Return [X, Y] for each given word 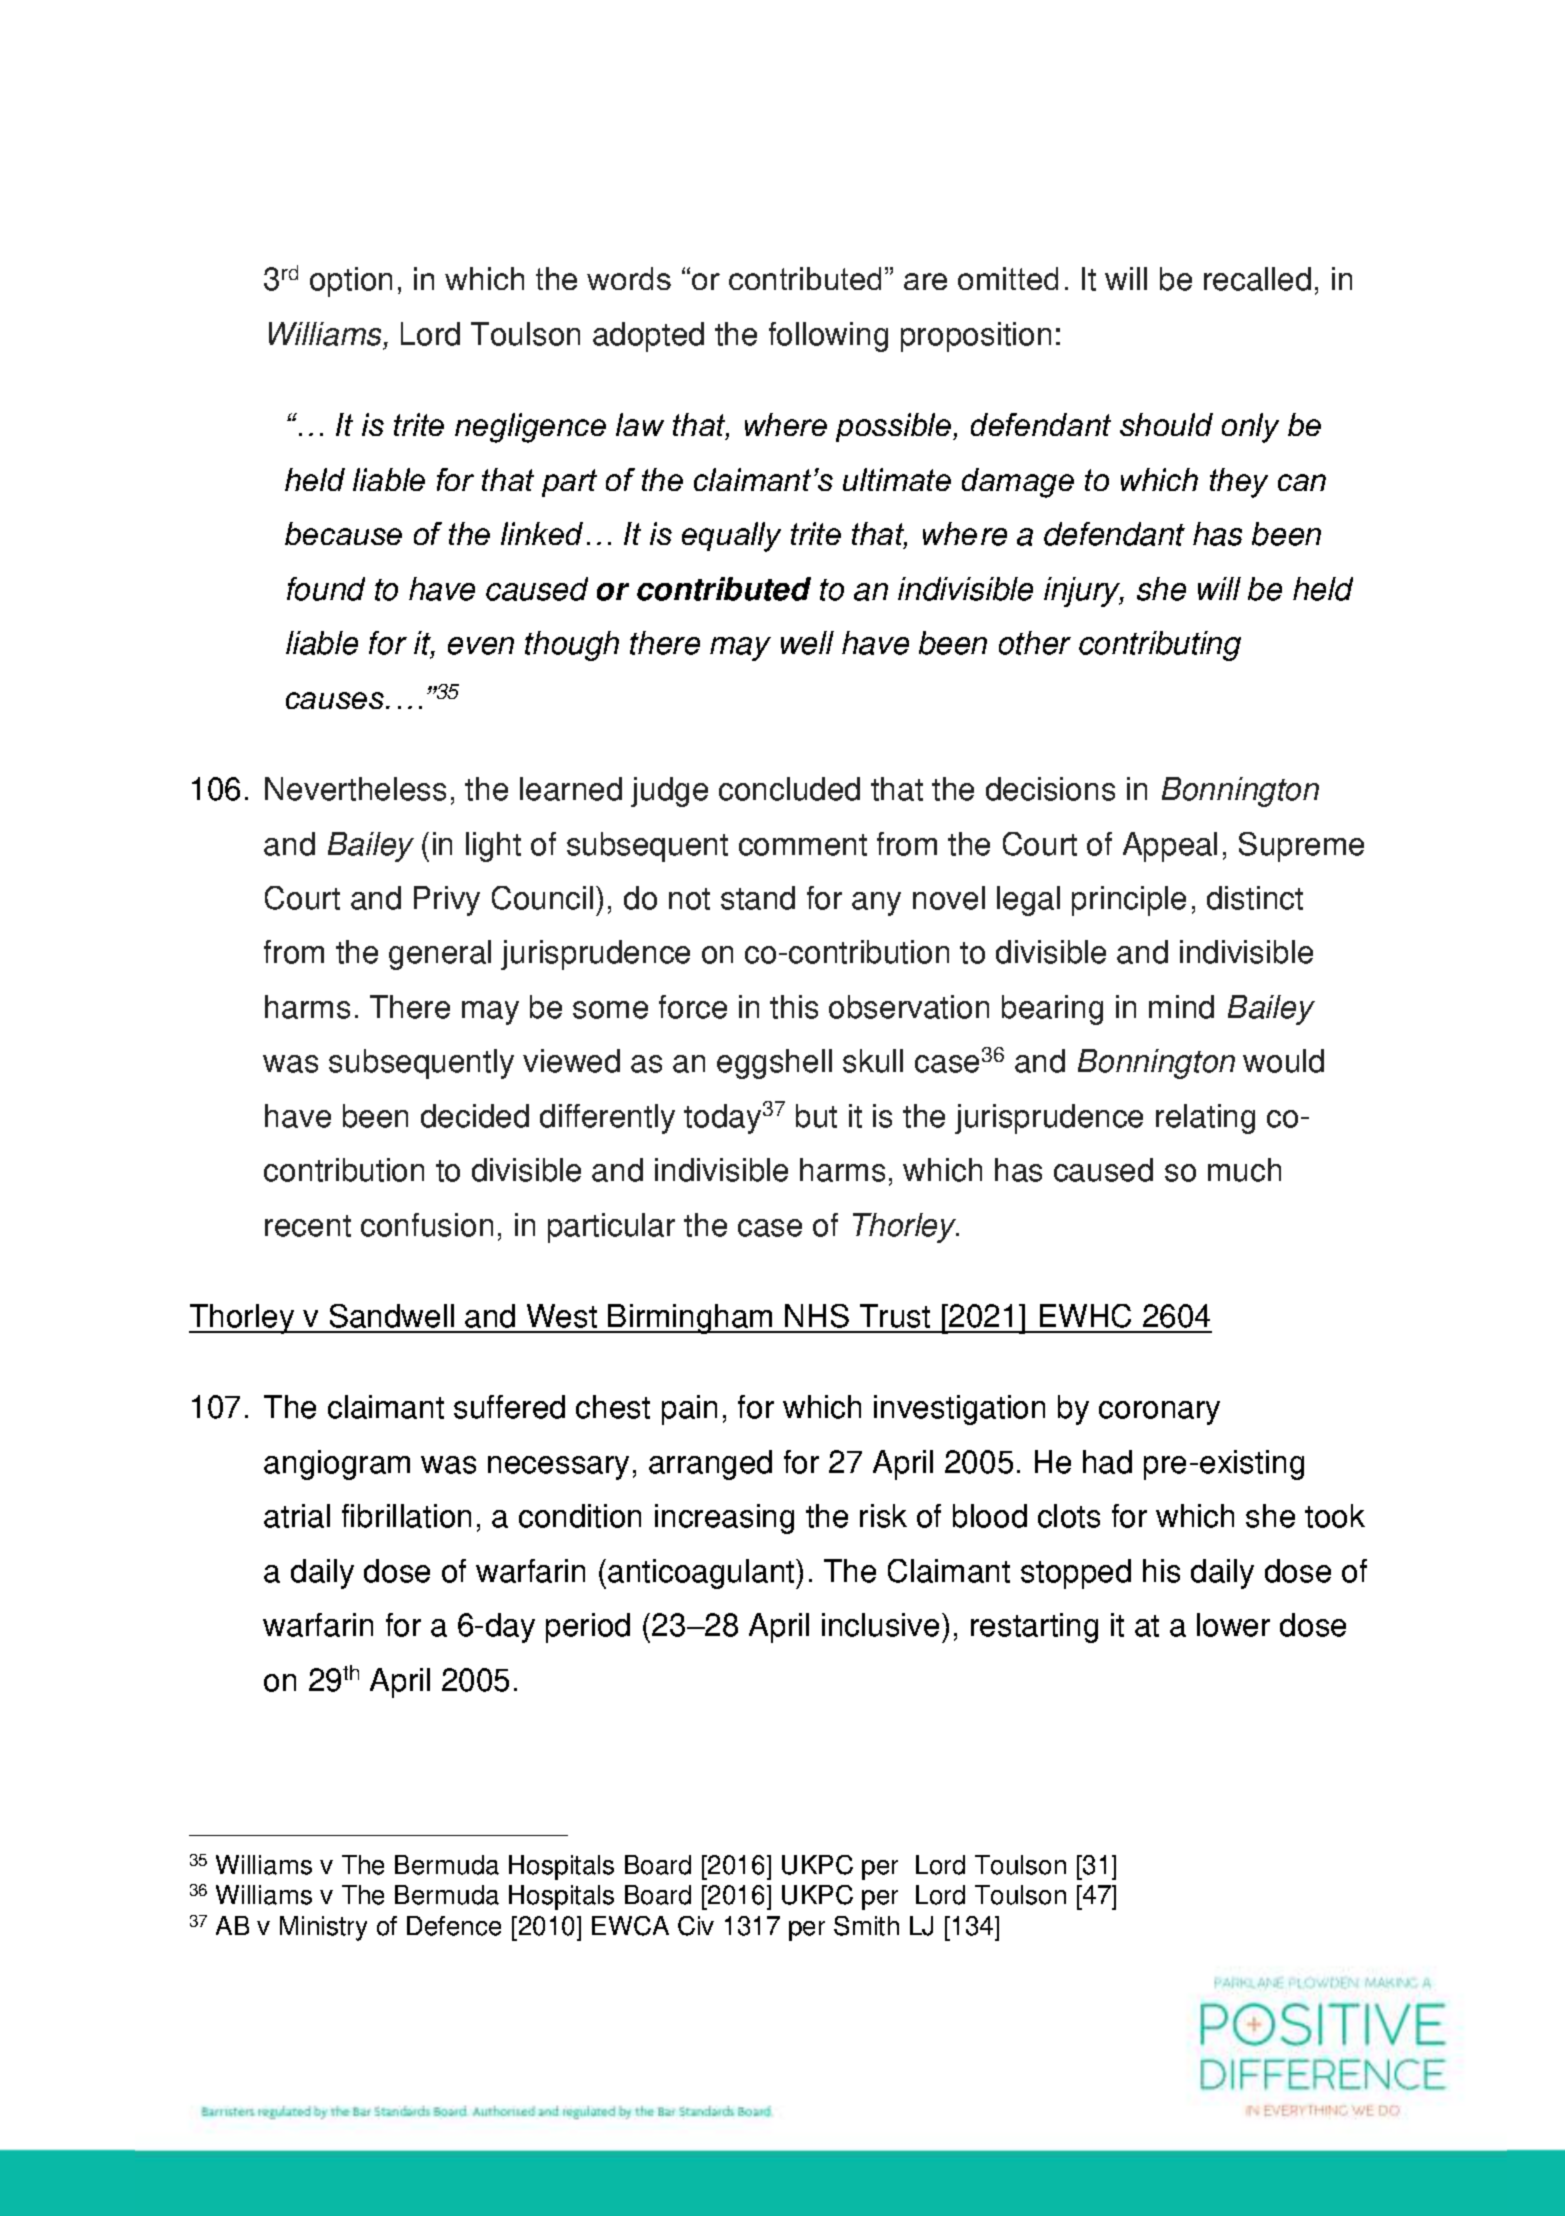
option [351, 282]
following [828, 337]
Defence [454, 1926]
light [493, 847]
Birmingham [691, 1319]
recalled [1257, 279]
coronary [1159, 1413]
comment [803, 845]
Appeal [1170, 847]
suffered [509, 1407]
